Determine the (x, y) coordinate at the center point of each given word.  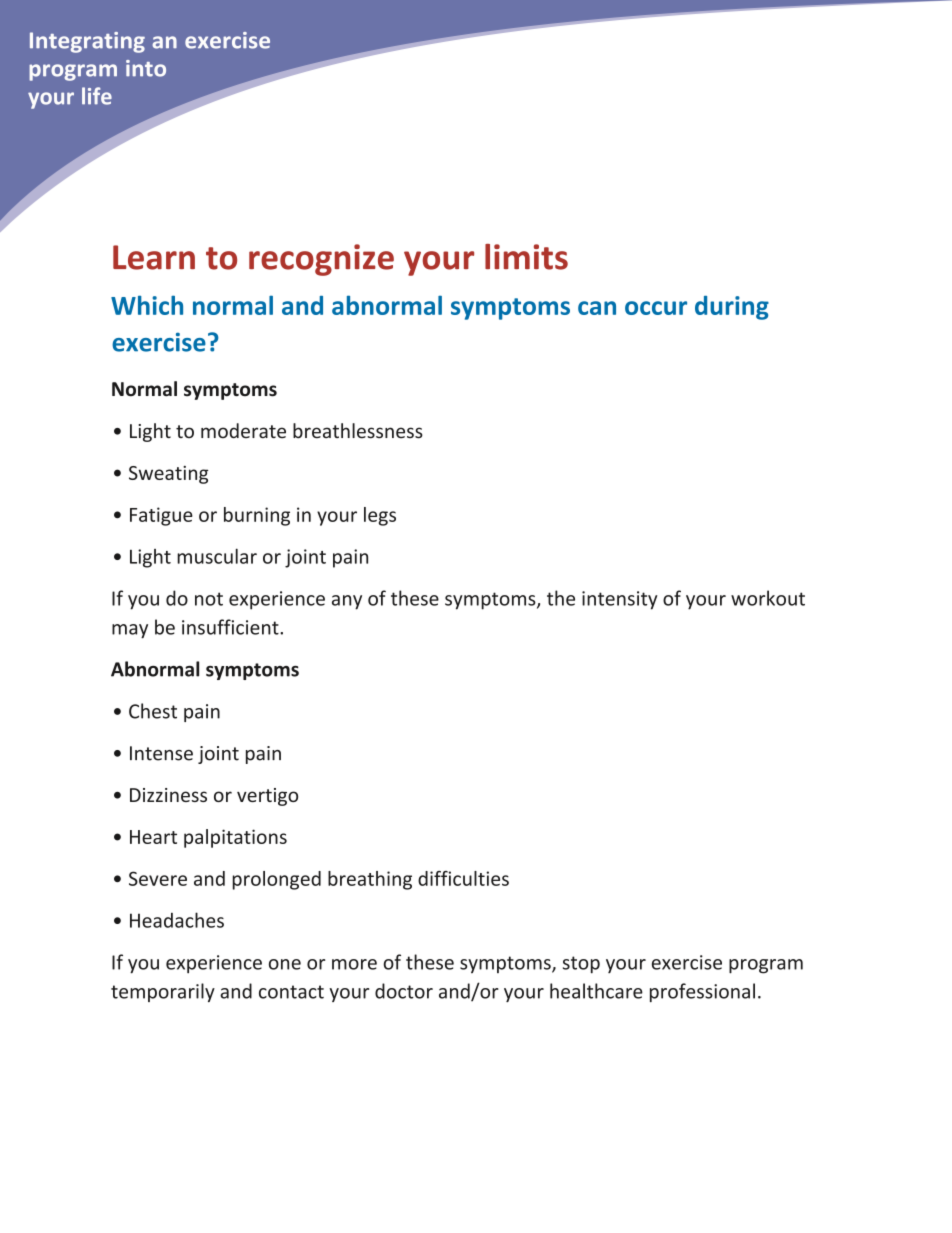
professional (702, 992)
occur (656, 308)
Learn (154, 257)
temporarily (163, 992)
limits (526, 257)
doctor (404, 991)
